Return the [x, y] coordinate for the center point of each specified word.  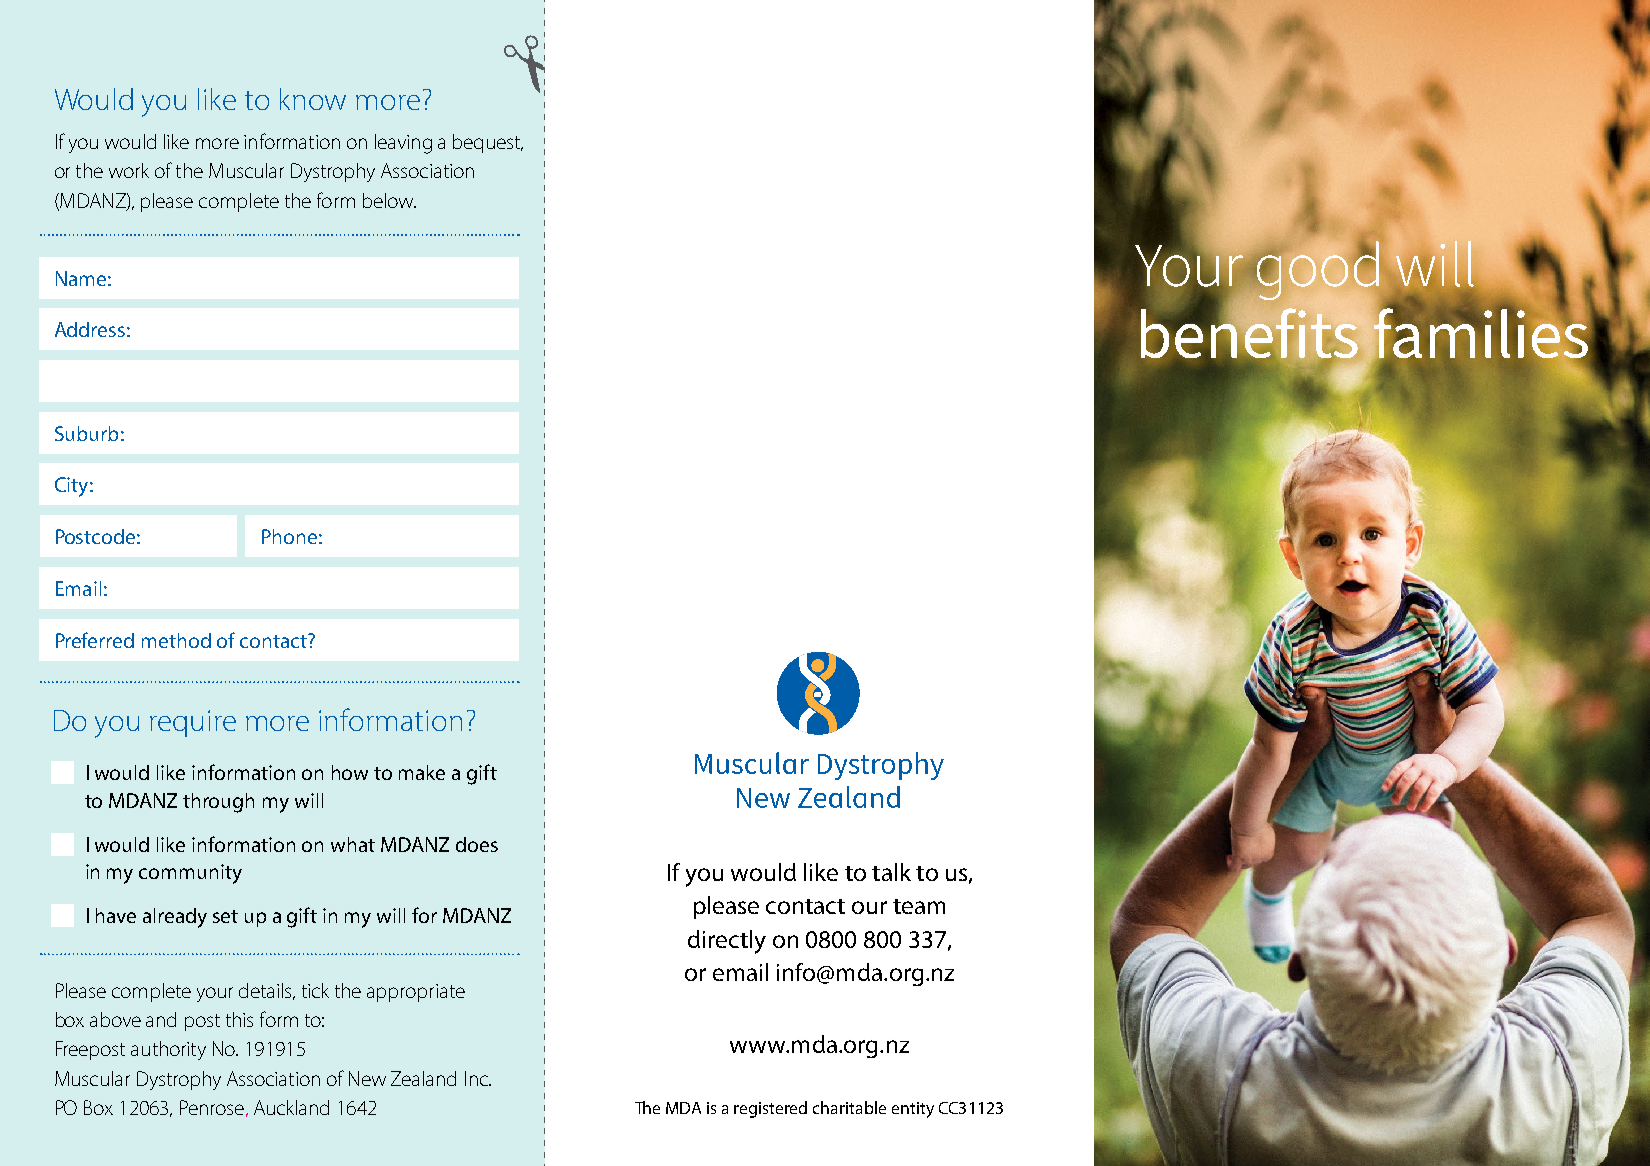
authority [168, 1050]
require [193, 723]
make [422, 772]
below [389, 200]
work [129, 170]
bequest [488, 143]
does [477, 844]
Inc [478, 1078]
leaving [403, 144]
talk [891, 872]
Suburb [86, 433]
